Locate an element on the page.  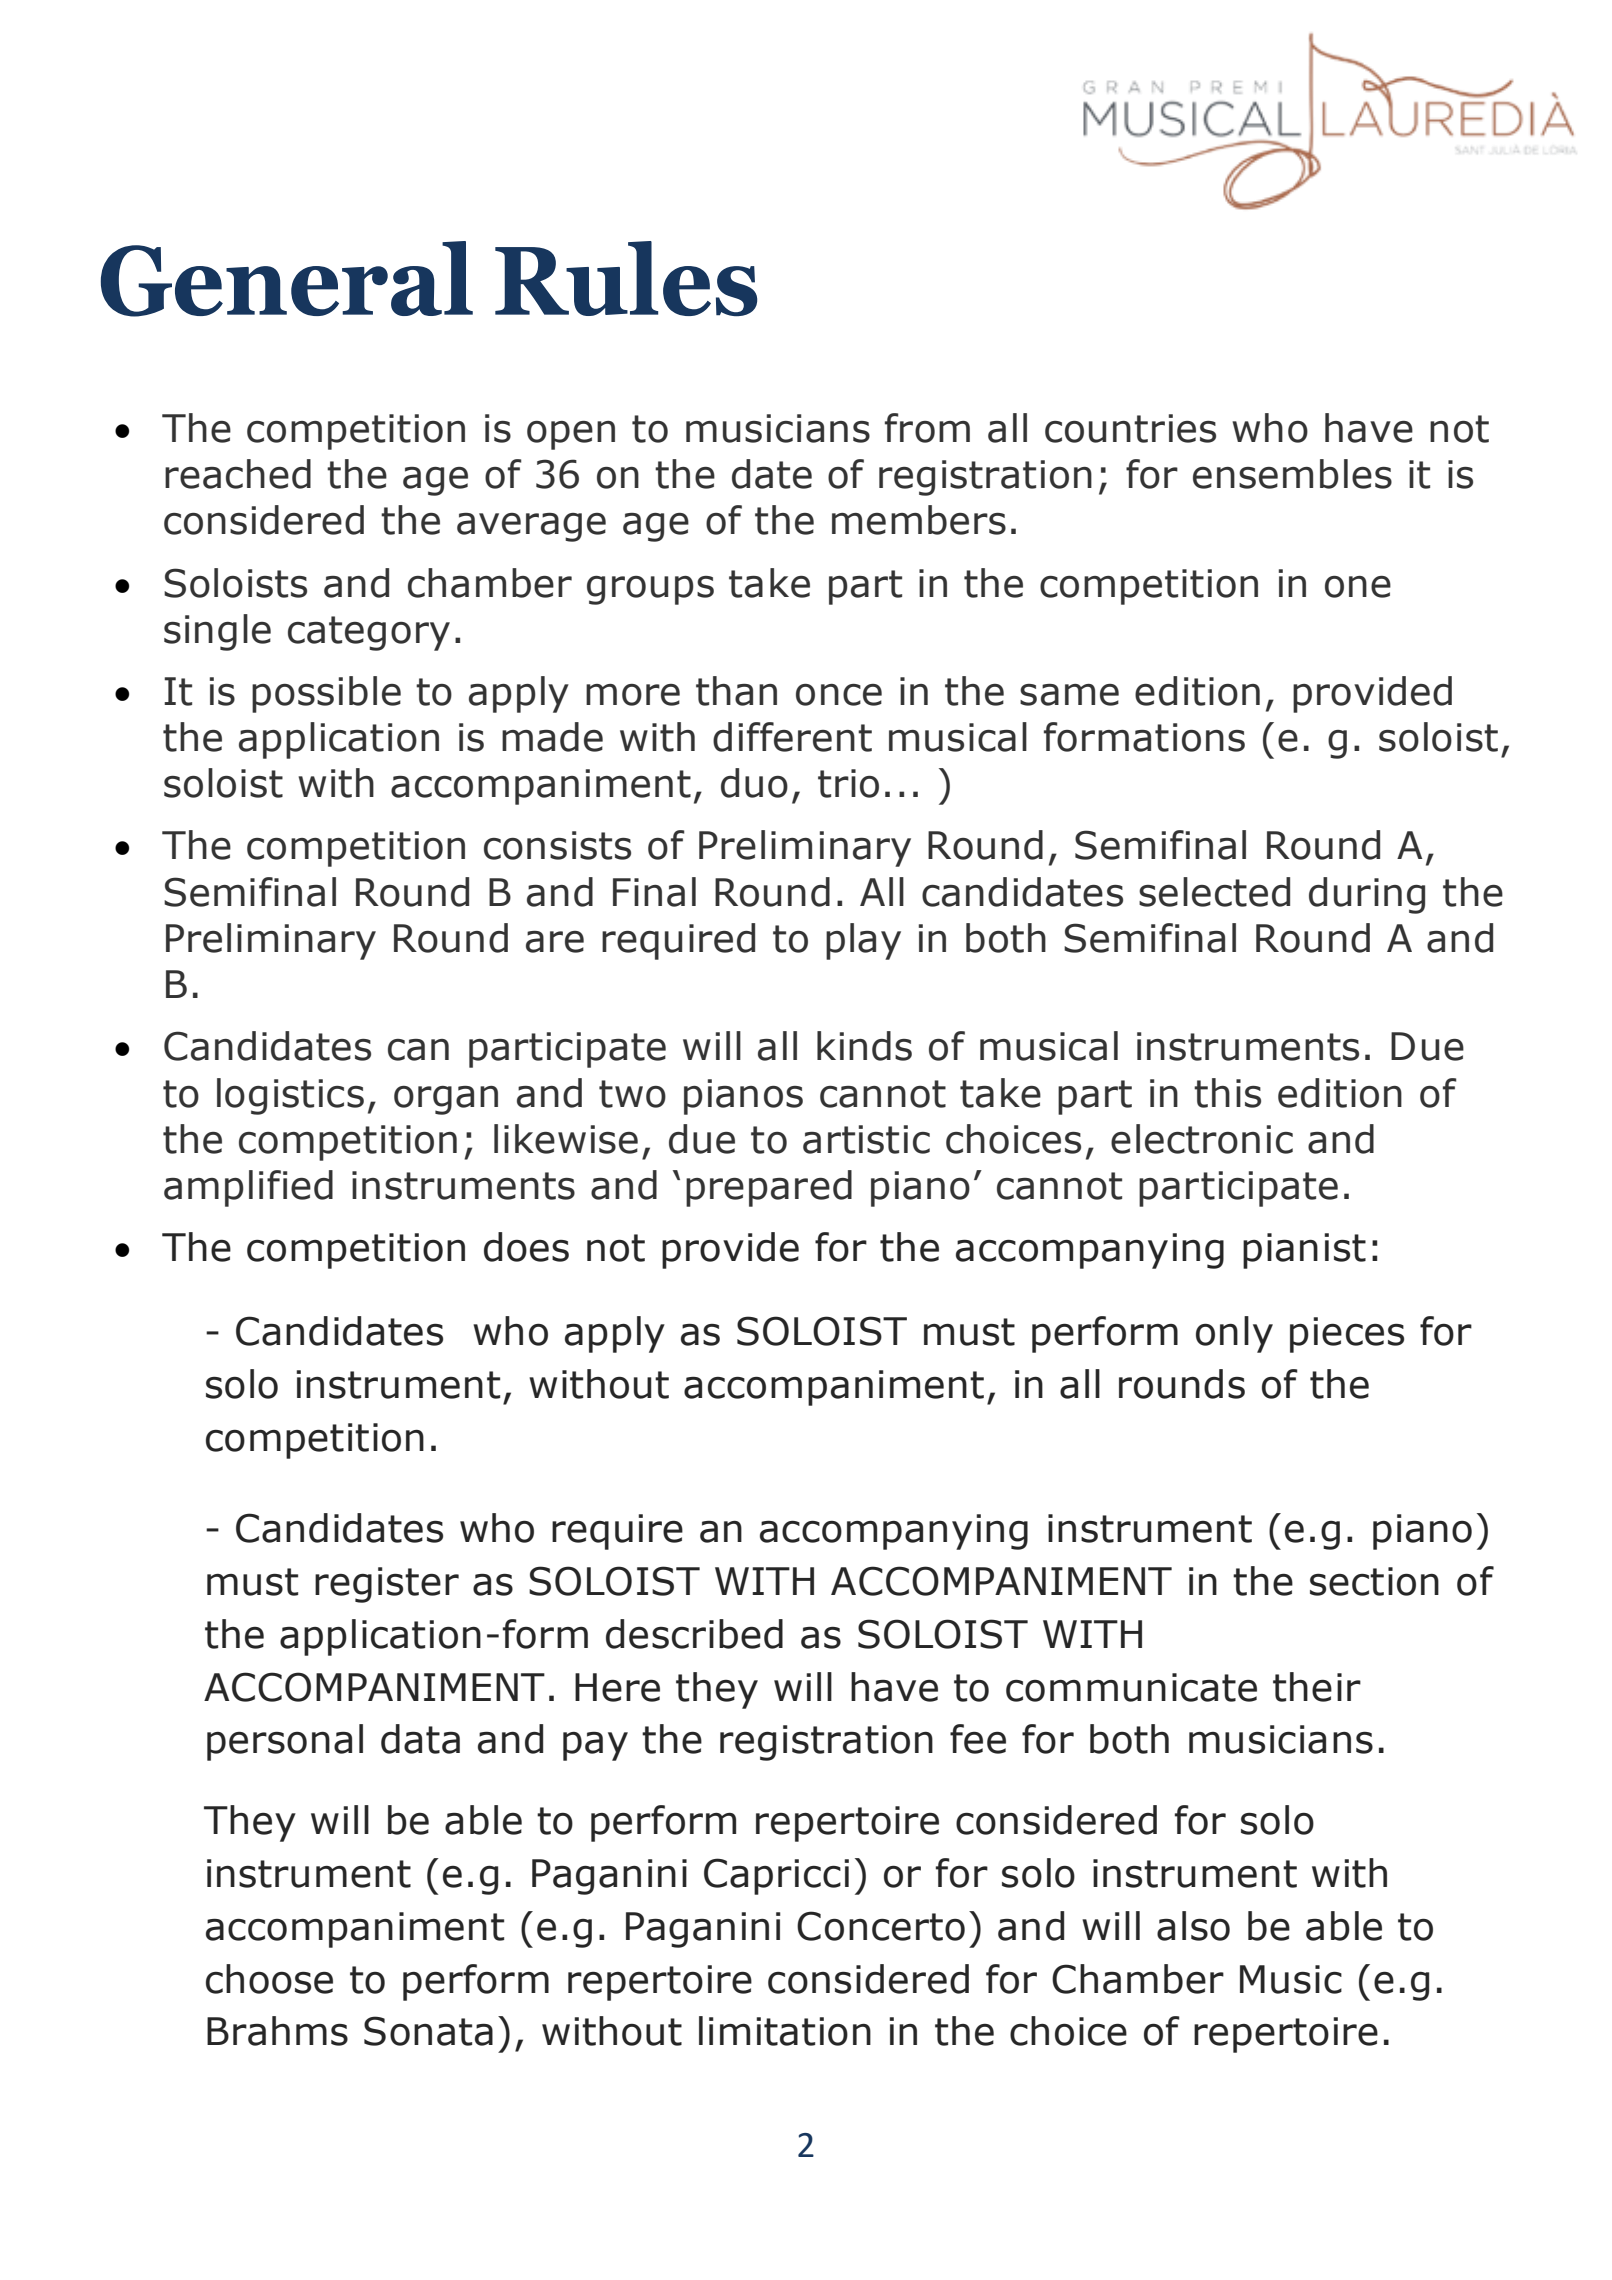
logistics is located at coordinates (290, 1096).
